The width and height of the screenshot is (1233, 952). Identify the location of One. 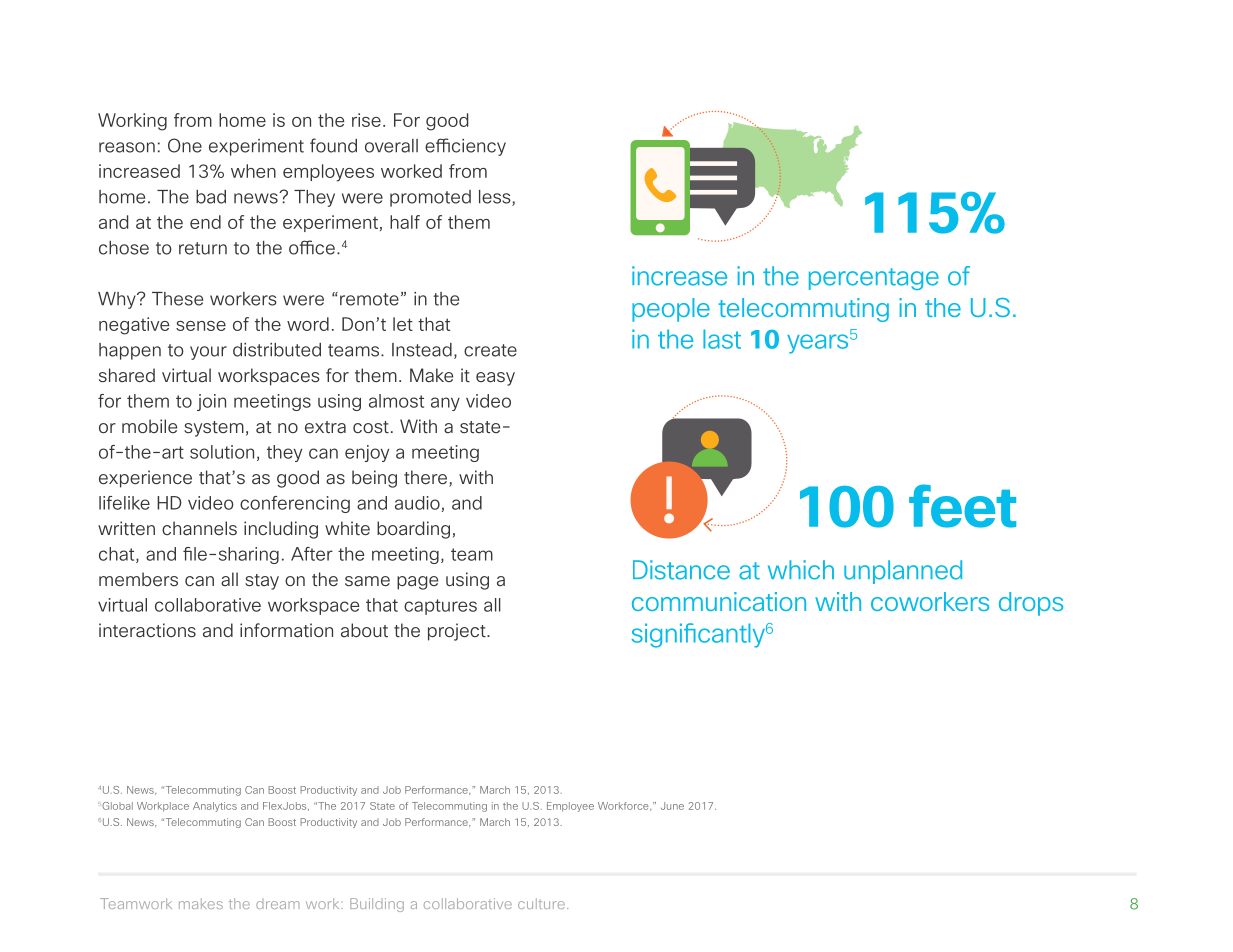
(185, 145).
